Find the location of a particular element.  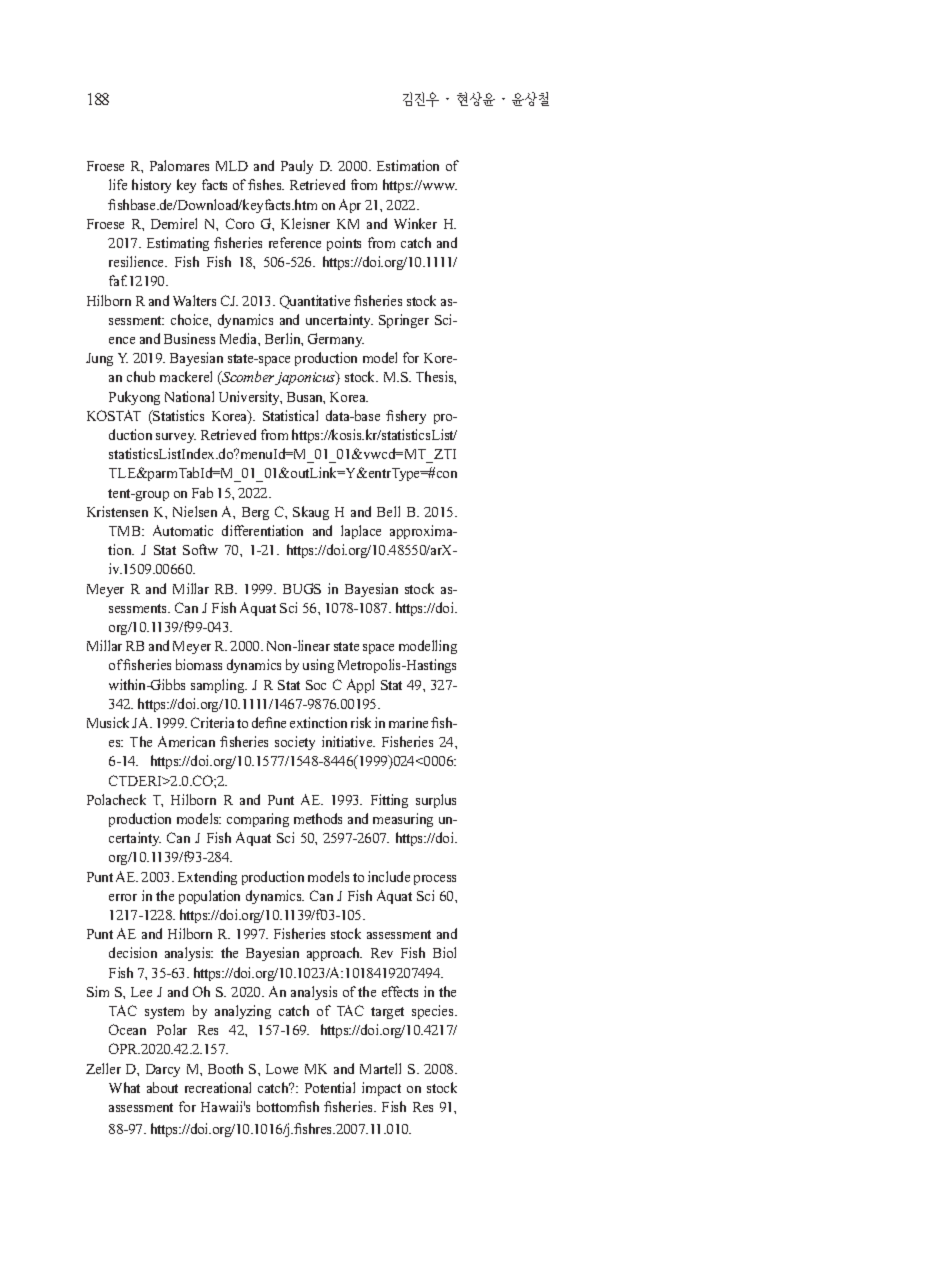

Pauly is located at coordinates (297, 167).
